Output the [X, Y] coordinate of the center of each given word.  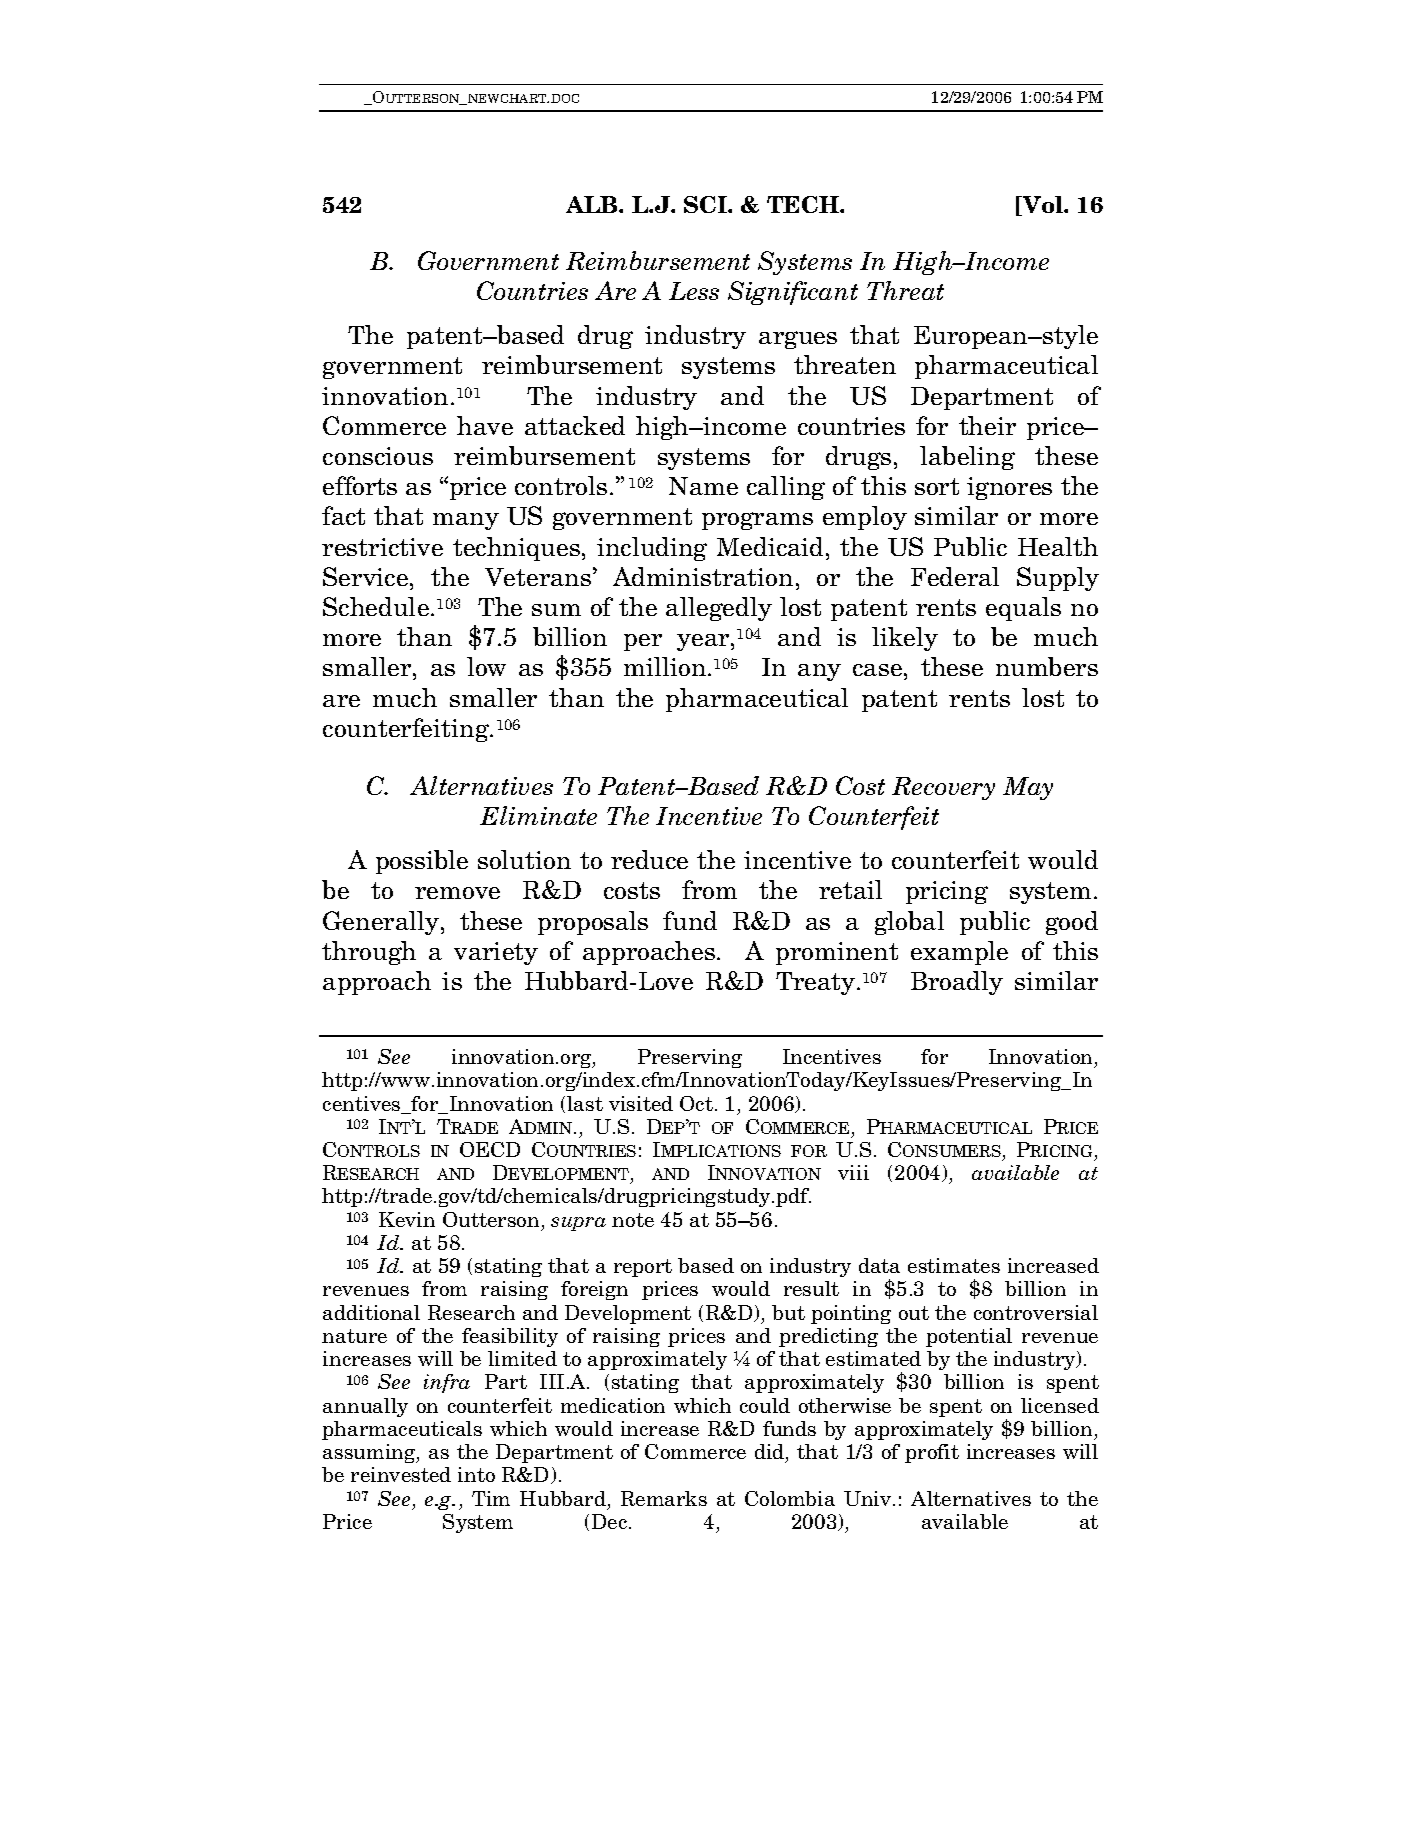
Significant [793, 293]
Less [694, 291]
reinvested [401, 1474]
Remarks [664, 1498]
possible [422, 862]
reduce [649, 859]
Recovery [943, 788]
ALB [593, 204]
